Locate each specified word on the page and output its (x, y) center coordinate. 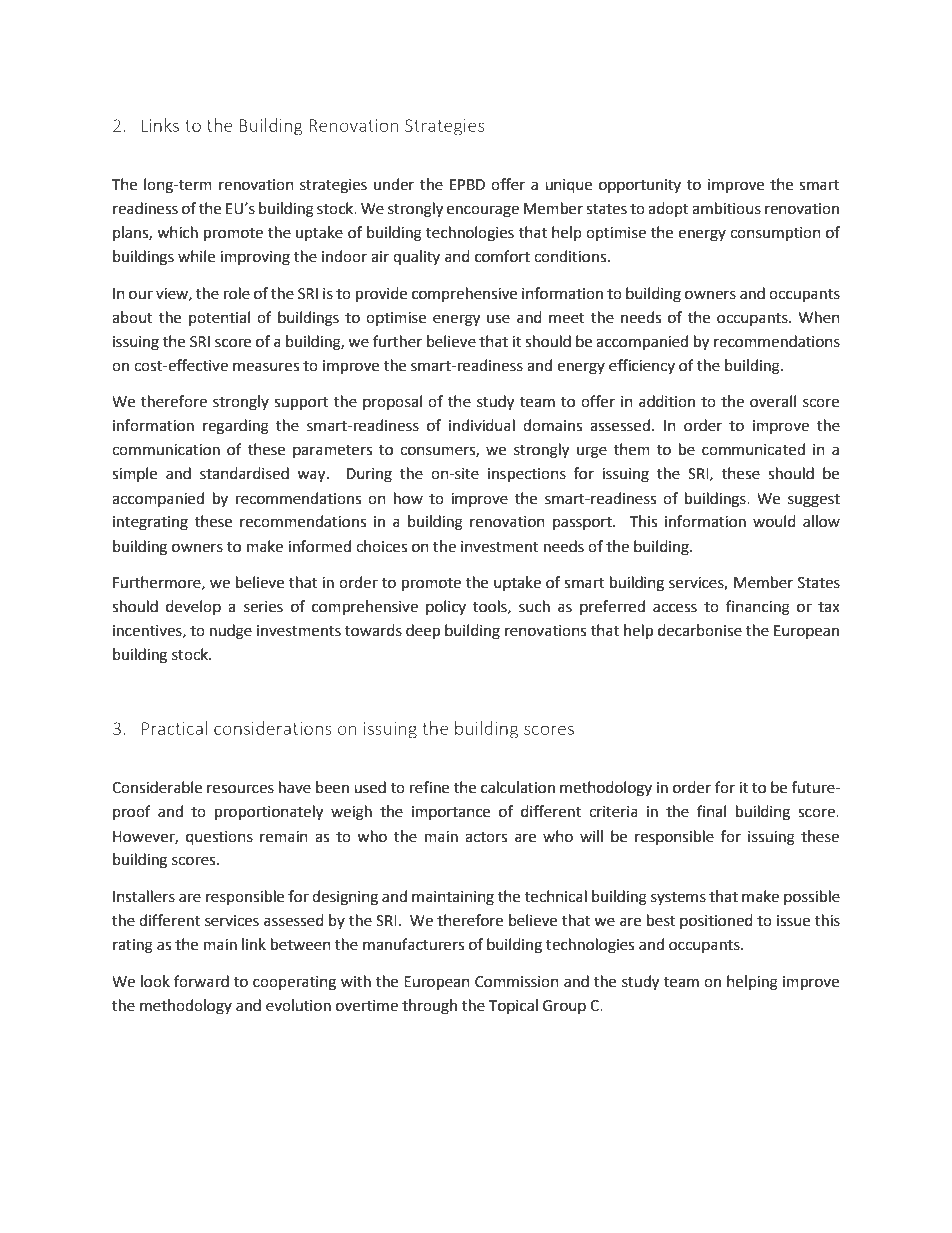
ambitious (726, 208)
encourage (483, 211)
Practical (174, 728)
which (177, 232)
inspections (527, 475)
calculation (518, 787)
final (711, 811)
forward (201, 981)
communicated (753, 449)
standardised (244, 473)
